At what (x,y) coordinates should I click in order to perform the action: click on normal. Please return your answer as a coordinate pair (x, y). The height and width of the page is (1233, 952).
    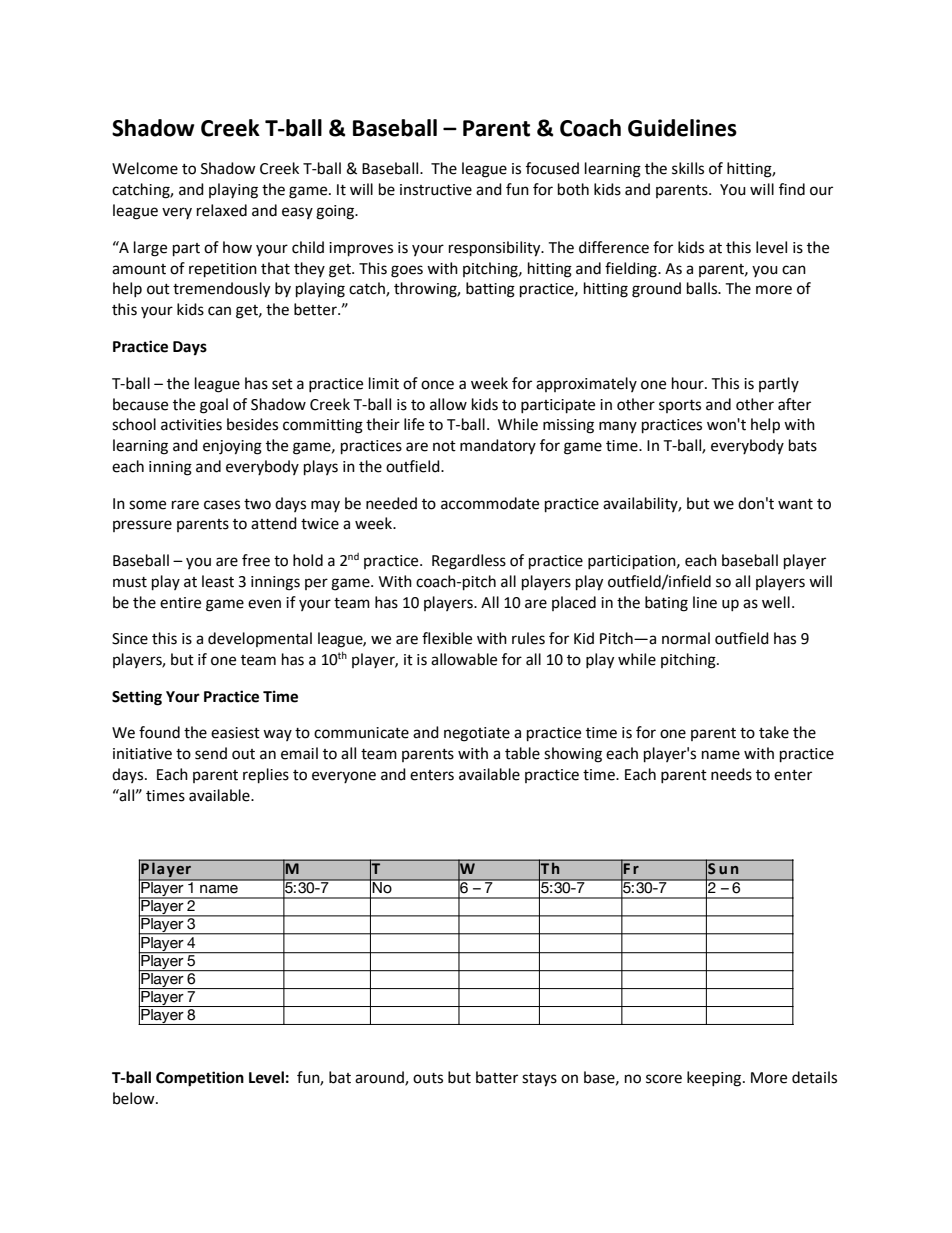
    Looking at the image, I should click on (686, 638).
